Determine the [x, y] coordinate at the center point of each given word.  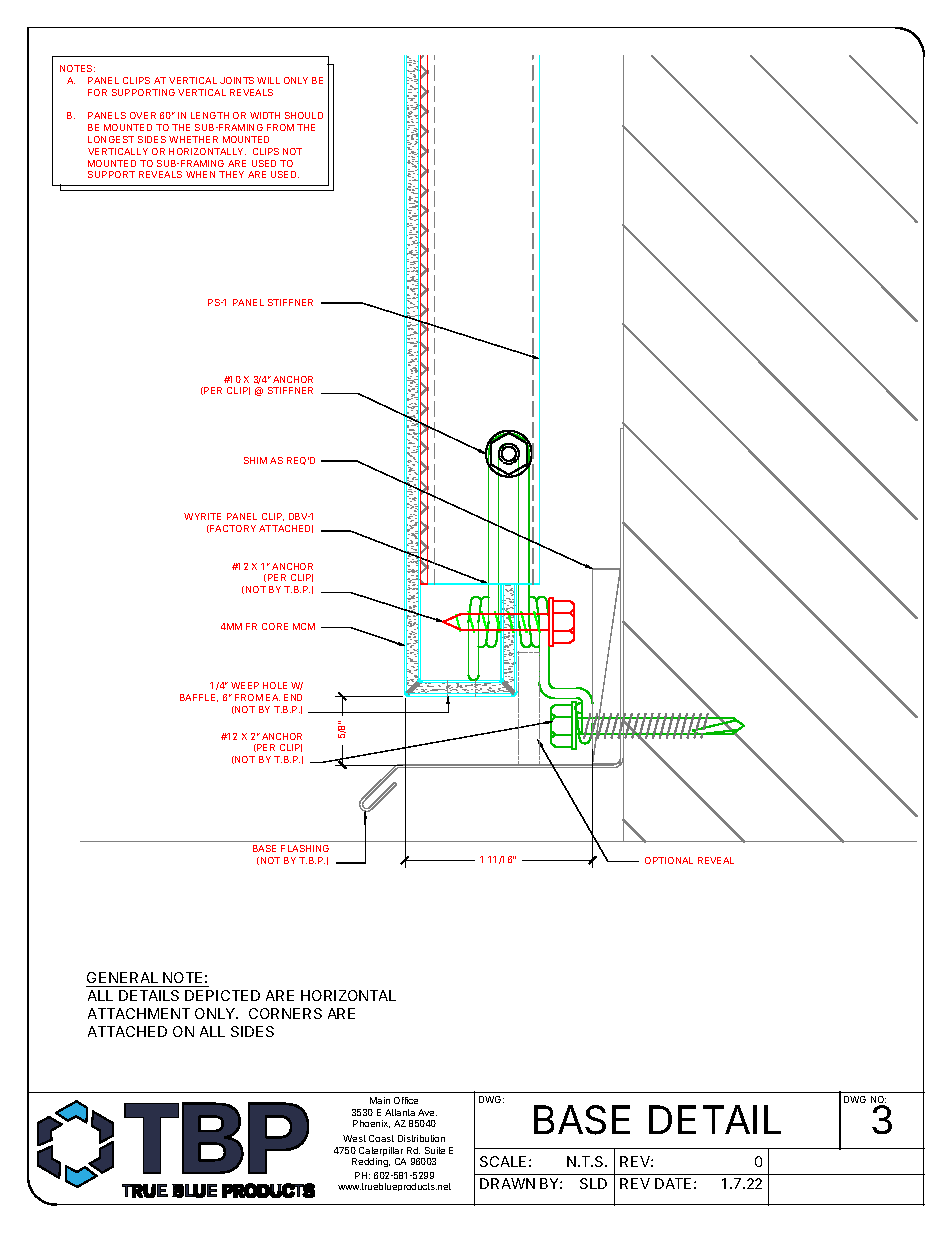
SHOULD [304, 115]
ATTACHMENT [139, 1013]
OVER [143, 115]
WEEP [245, 685]
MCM [304, 626]
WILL [268, 80]
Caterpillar [381, 1153]
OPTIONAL [669, 860]
